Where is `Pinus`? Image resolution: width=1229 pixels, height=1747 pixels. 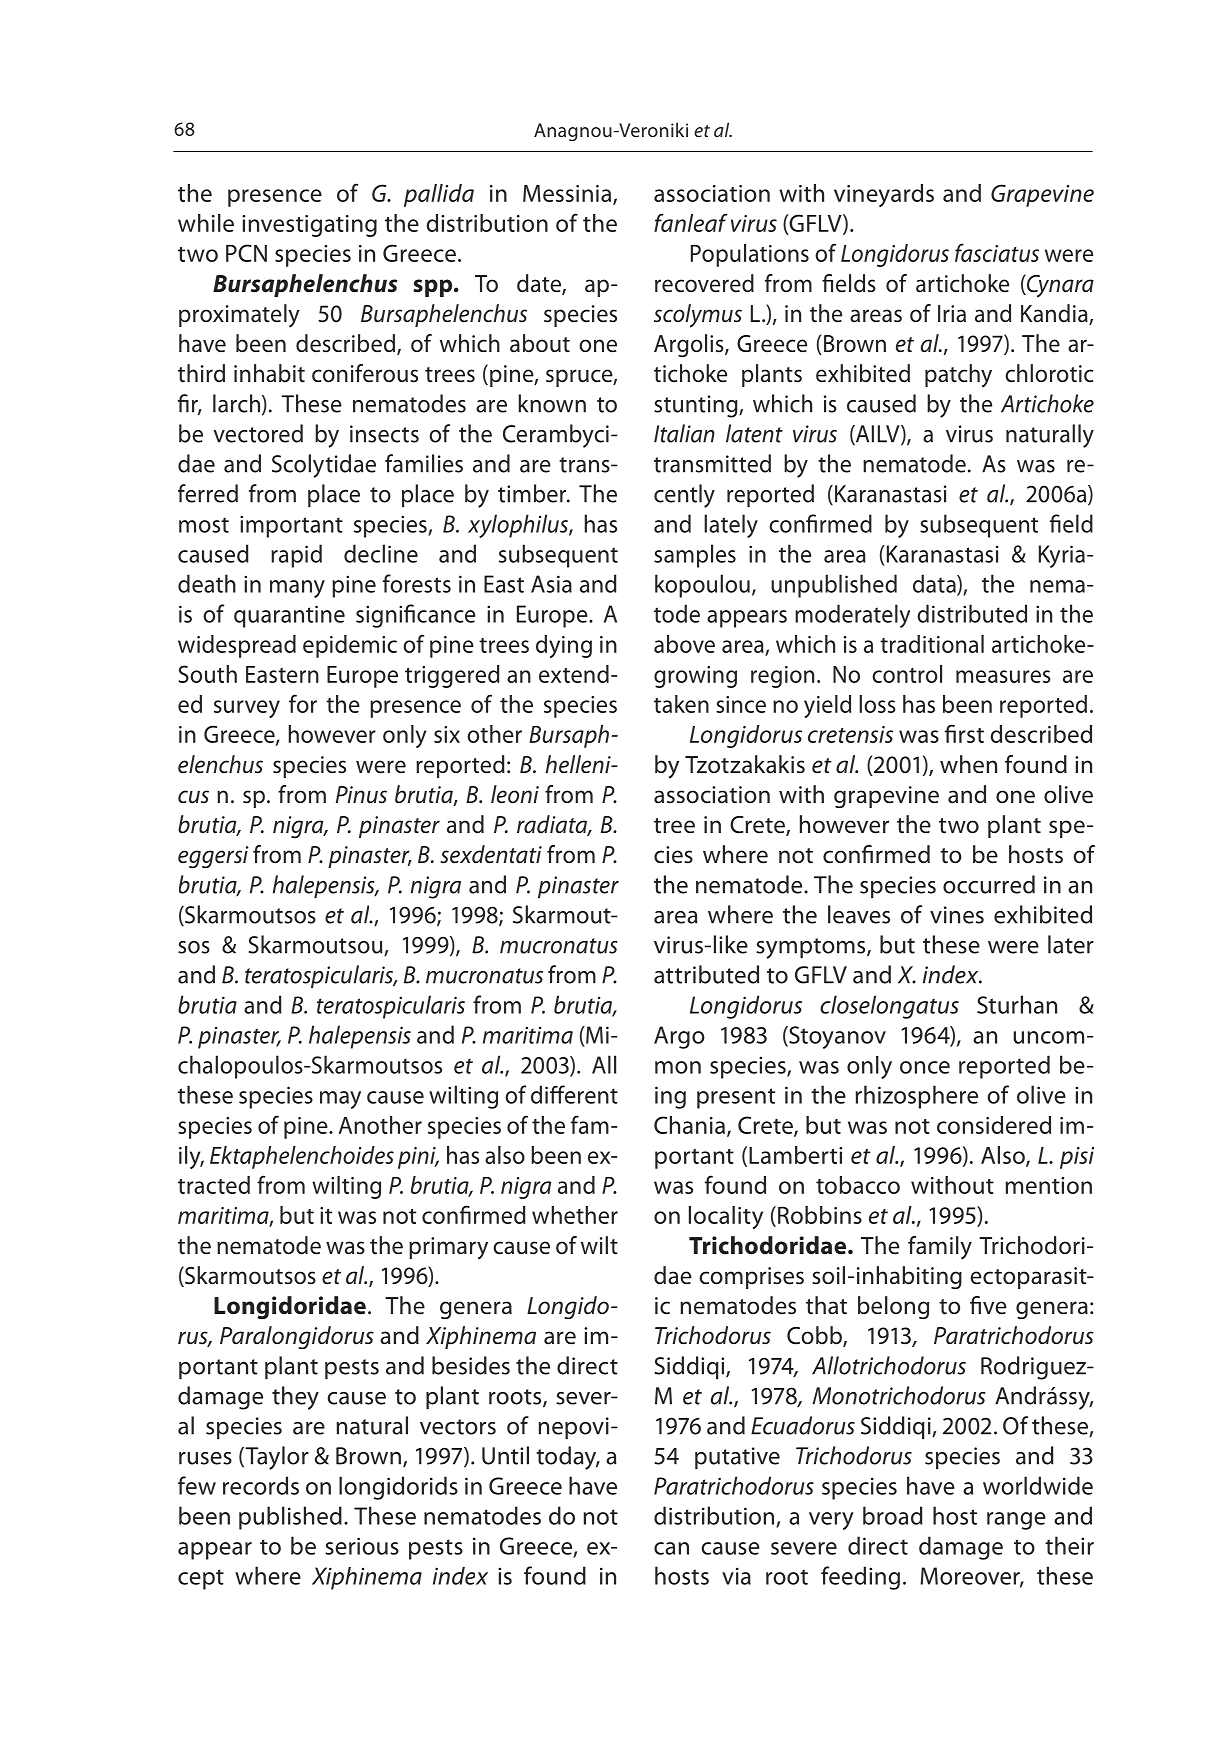
Pinus is located at coordinates (361, 795).
